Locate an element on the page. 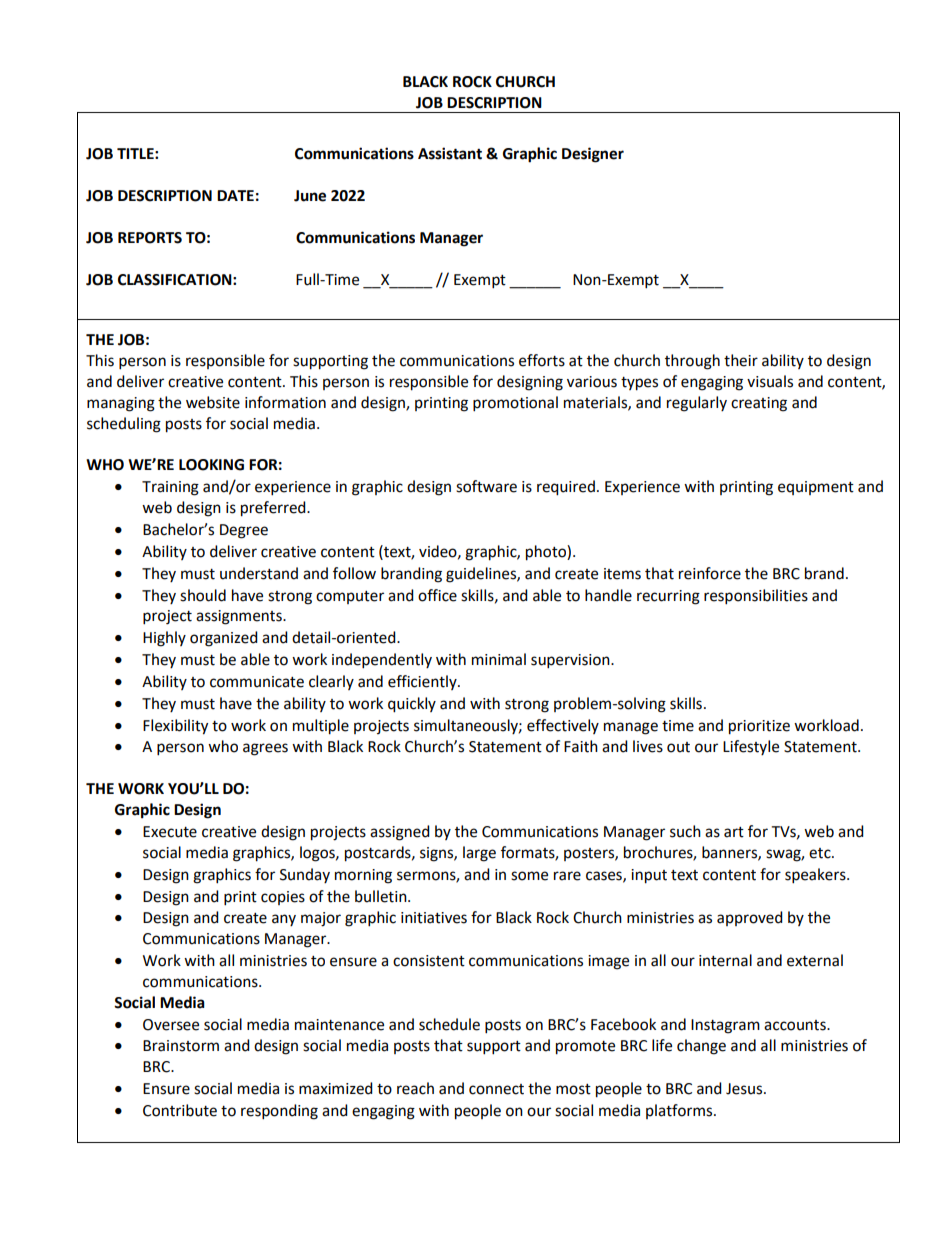 The width and height of the page is (952, 1233). connect is located at coordinates (496, 1089).
